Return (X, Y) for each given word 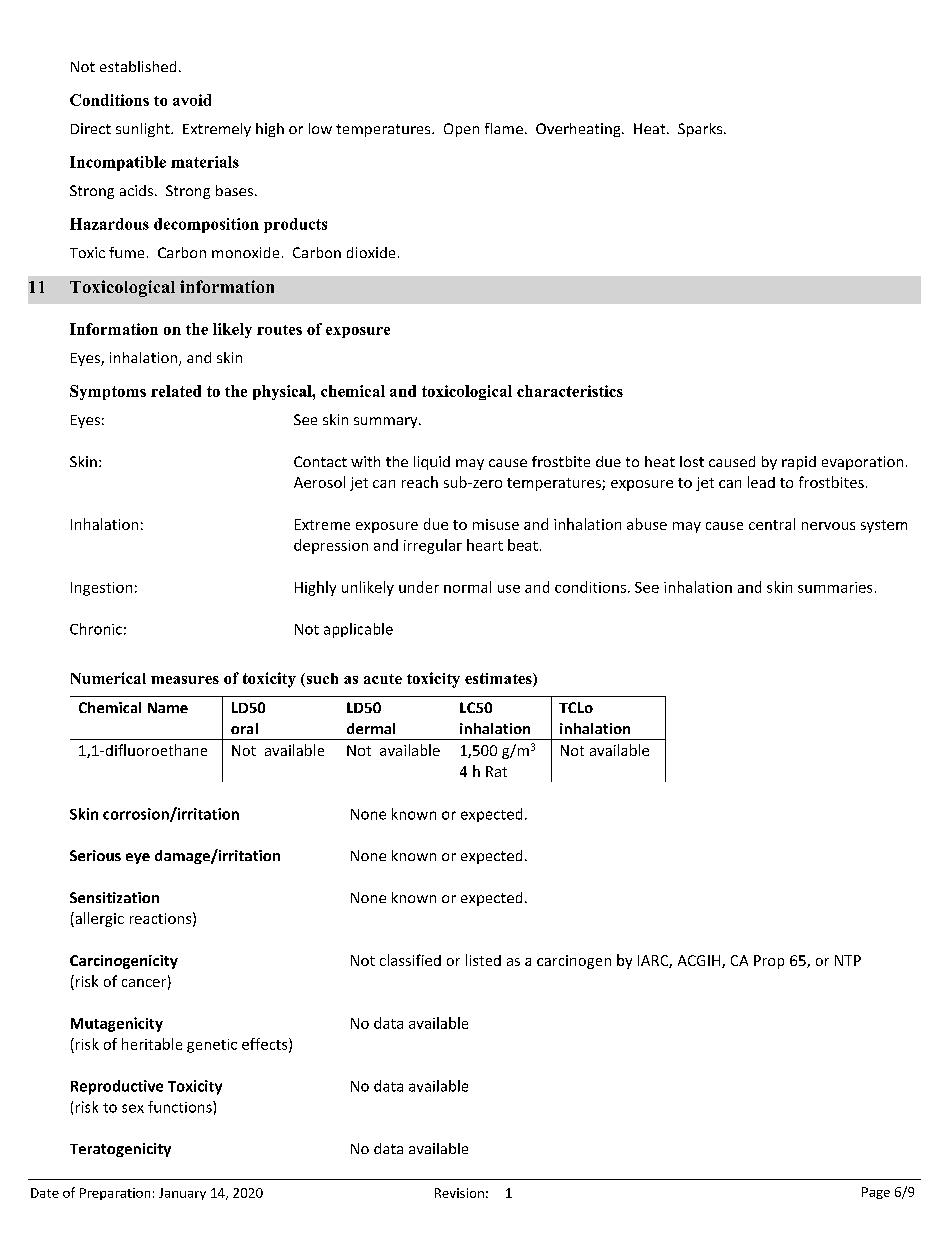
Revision (459, 1193)
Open (461, 130)
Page (876, 1193)
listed (483, 960)
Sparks (701, 130)
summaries (835, 587)
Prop (769, 962)
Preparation (115, 1194)
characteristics (570, 391)
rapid (799, 463)
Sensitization (114, 897)
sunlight (144, 130)
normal (467, 587)
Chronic (96, 629)
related (176, 391)
